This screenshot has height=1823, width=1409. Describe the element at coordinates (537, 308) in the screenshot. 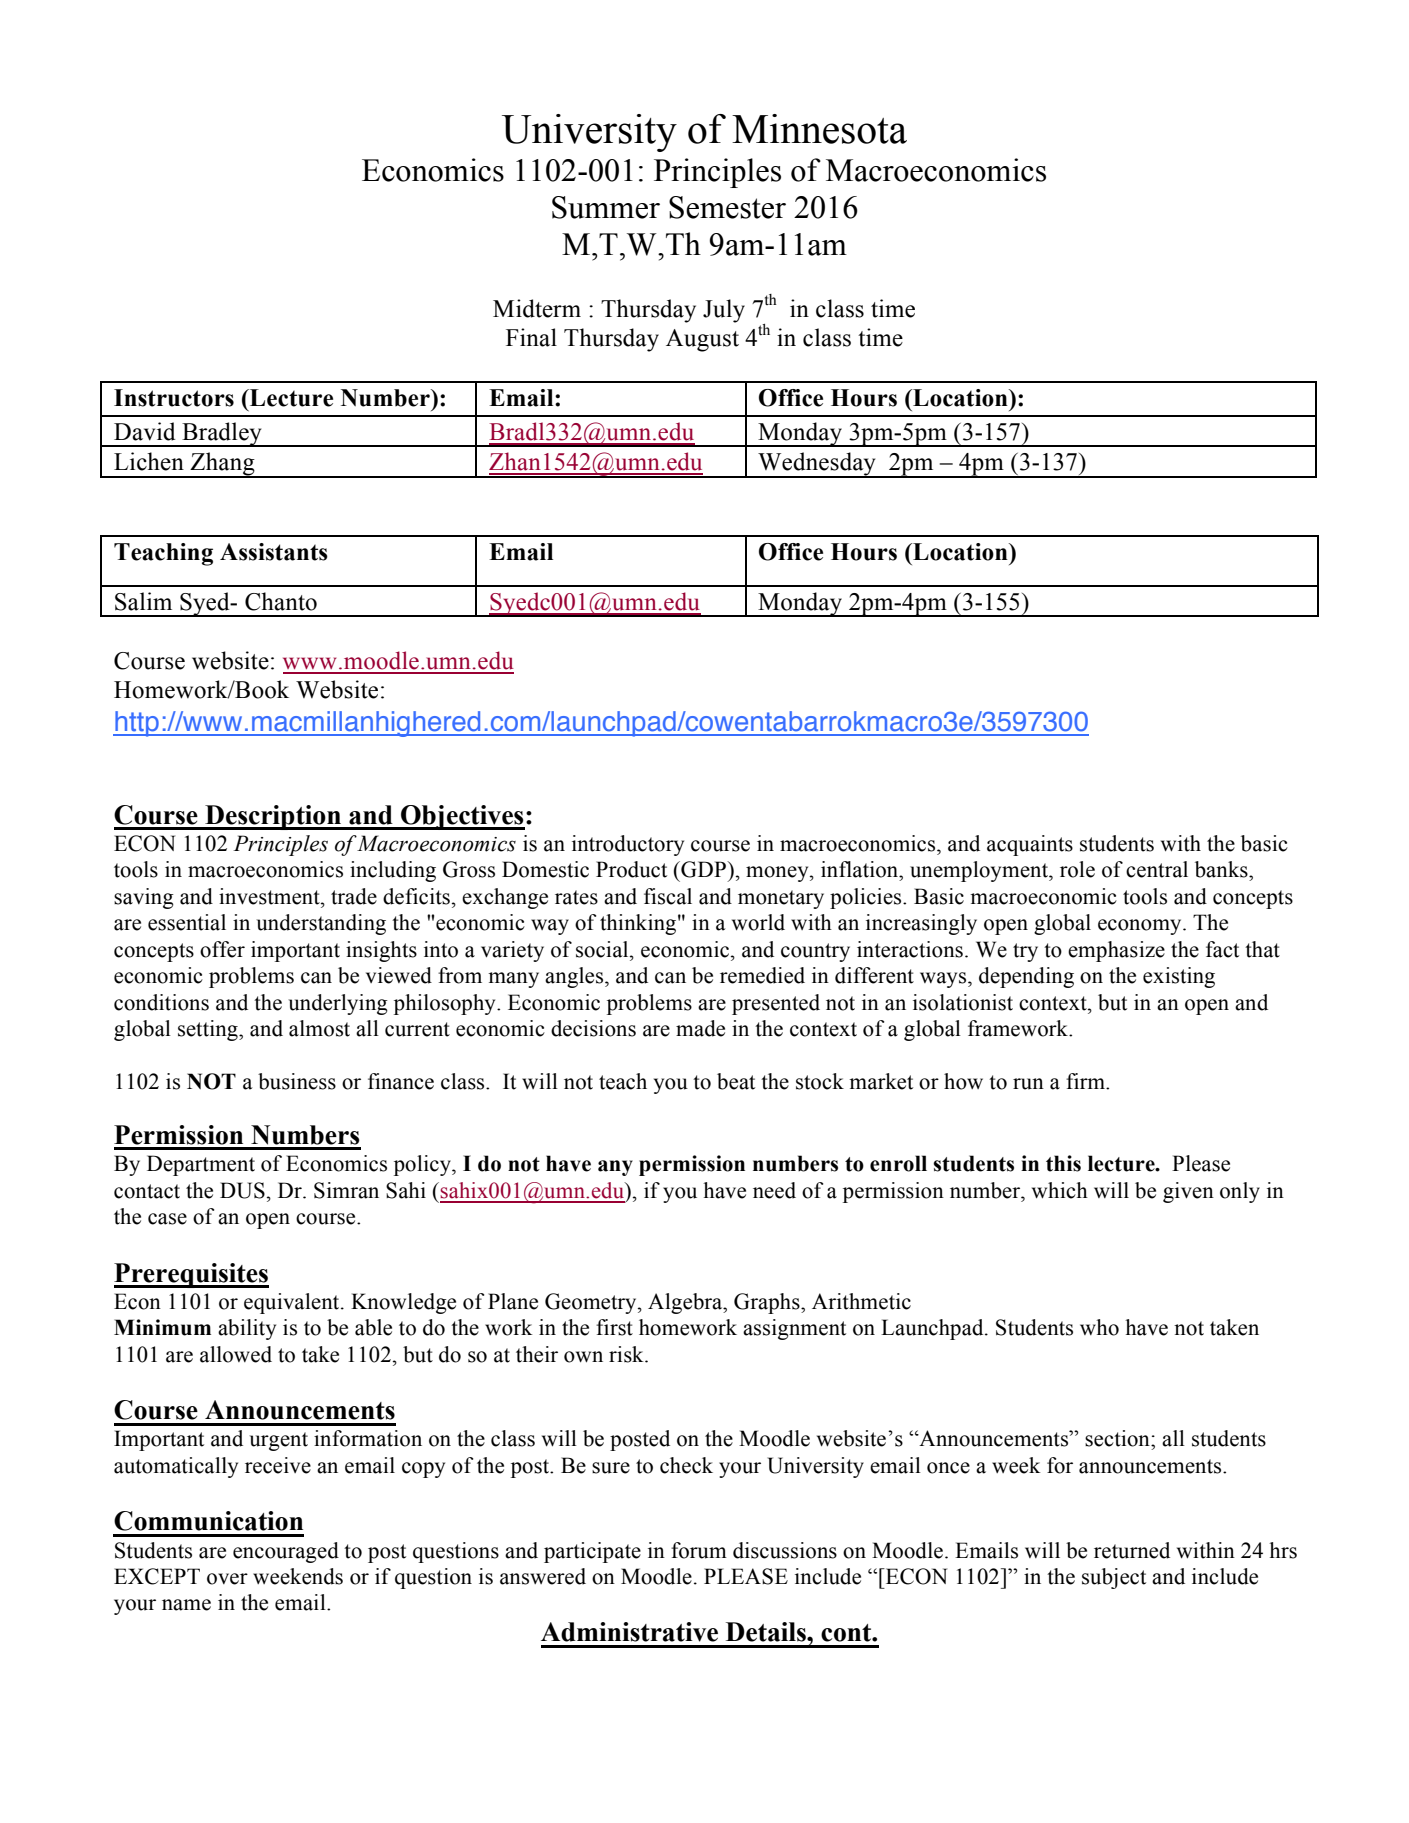

I see `Midterm` at that location.
